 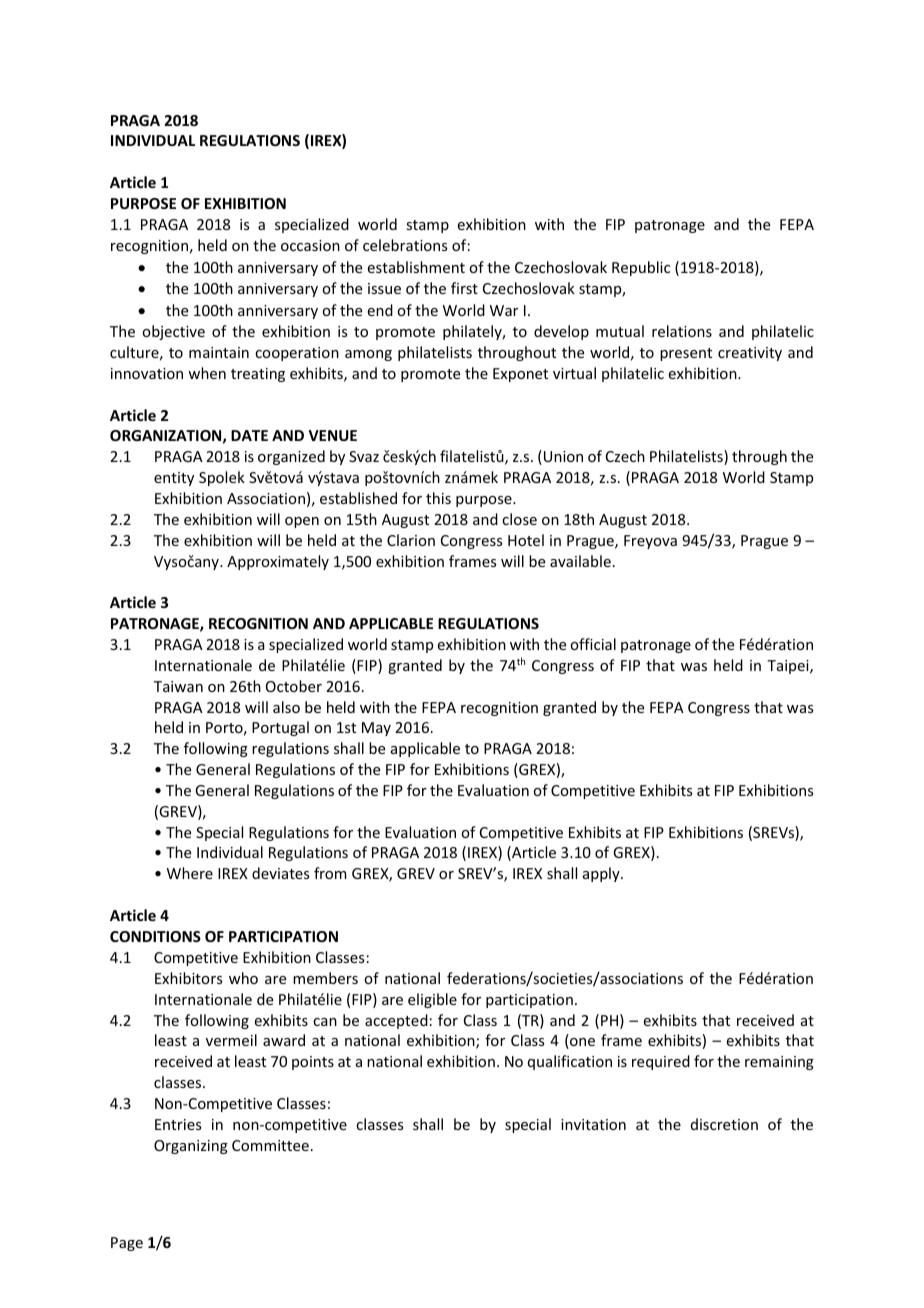 I want to click on available, so click(x=580, y=561).
